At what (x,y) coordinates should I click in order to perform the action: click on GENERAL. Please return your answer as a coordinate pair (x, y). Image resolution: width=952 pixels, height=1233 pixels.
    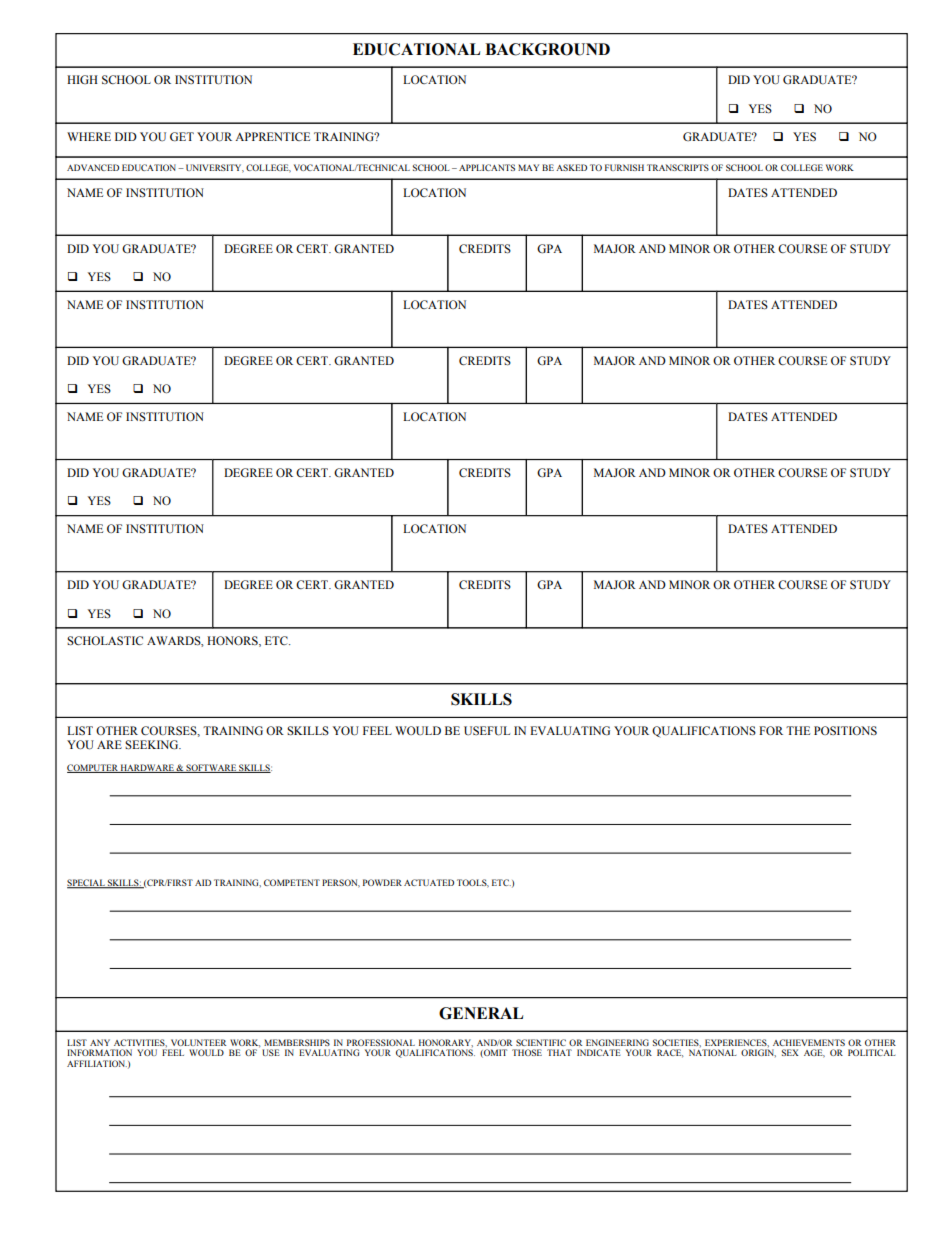
    Looking at the image, I should click on (481, 1013).
